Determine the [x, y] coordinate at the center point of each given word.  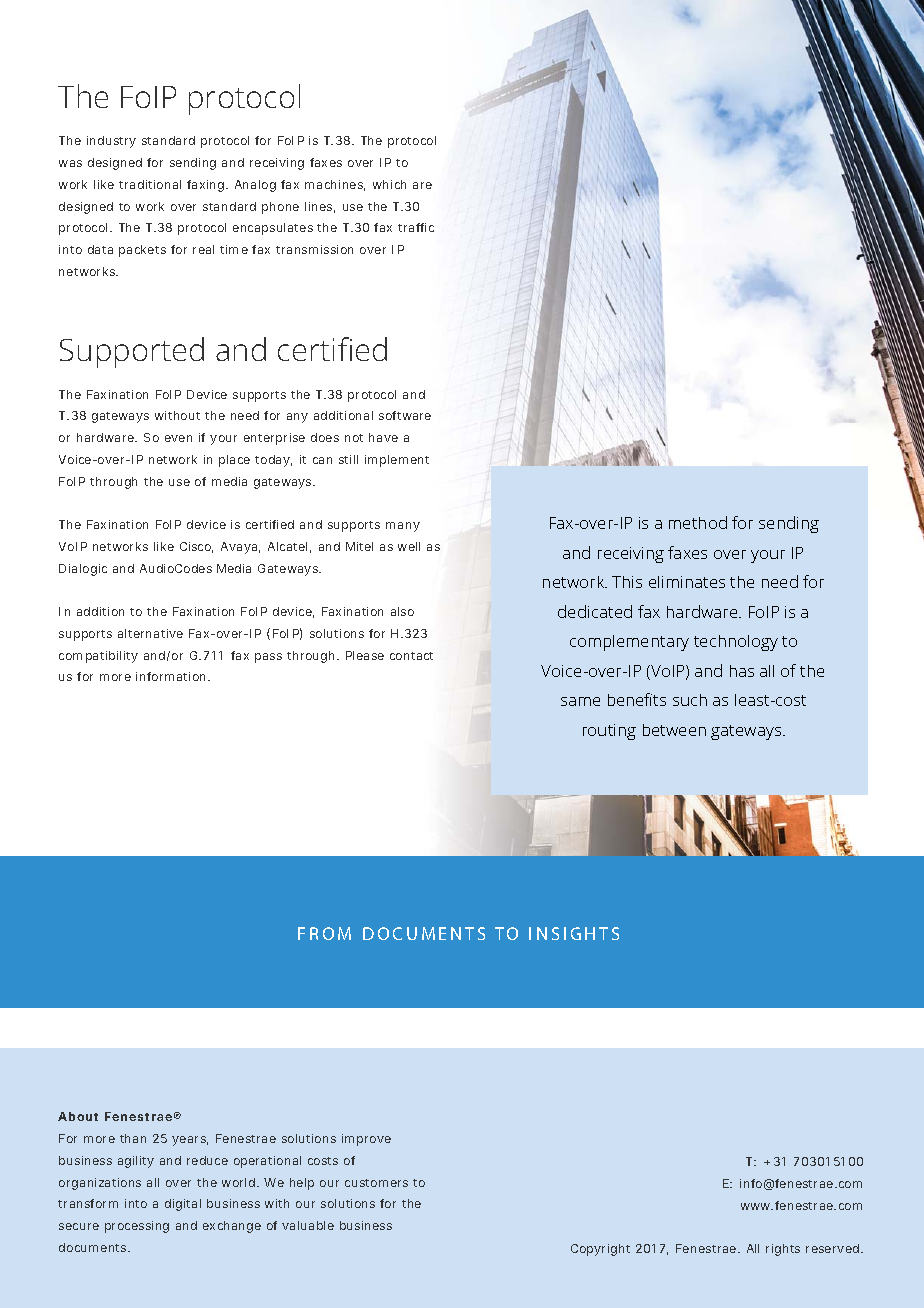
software [405, 415]
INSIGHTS [574, 933]
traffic [416, 227]
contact [411, 656]
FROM [324, 933]
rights [783, 1250]
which [389, 184]
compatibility [98, 657]
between [674, 730]
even [178, 438]
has [742, 671]
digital [183, 1205]
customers [376, 1183]
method [698, 522]
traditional [150, 184]
